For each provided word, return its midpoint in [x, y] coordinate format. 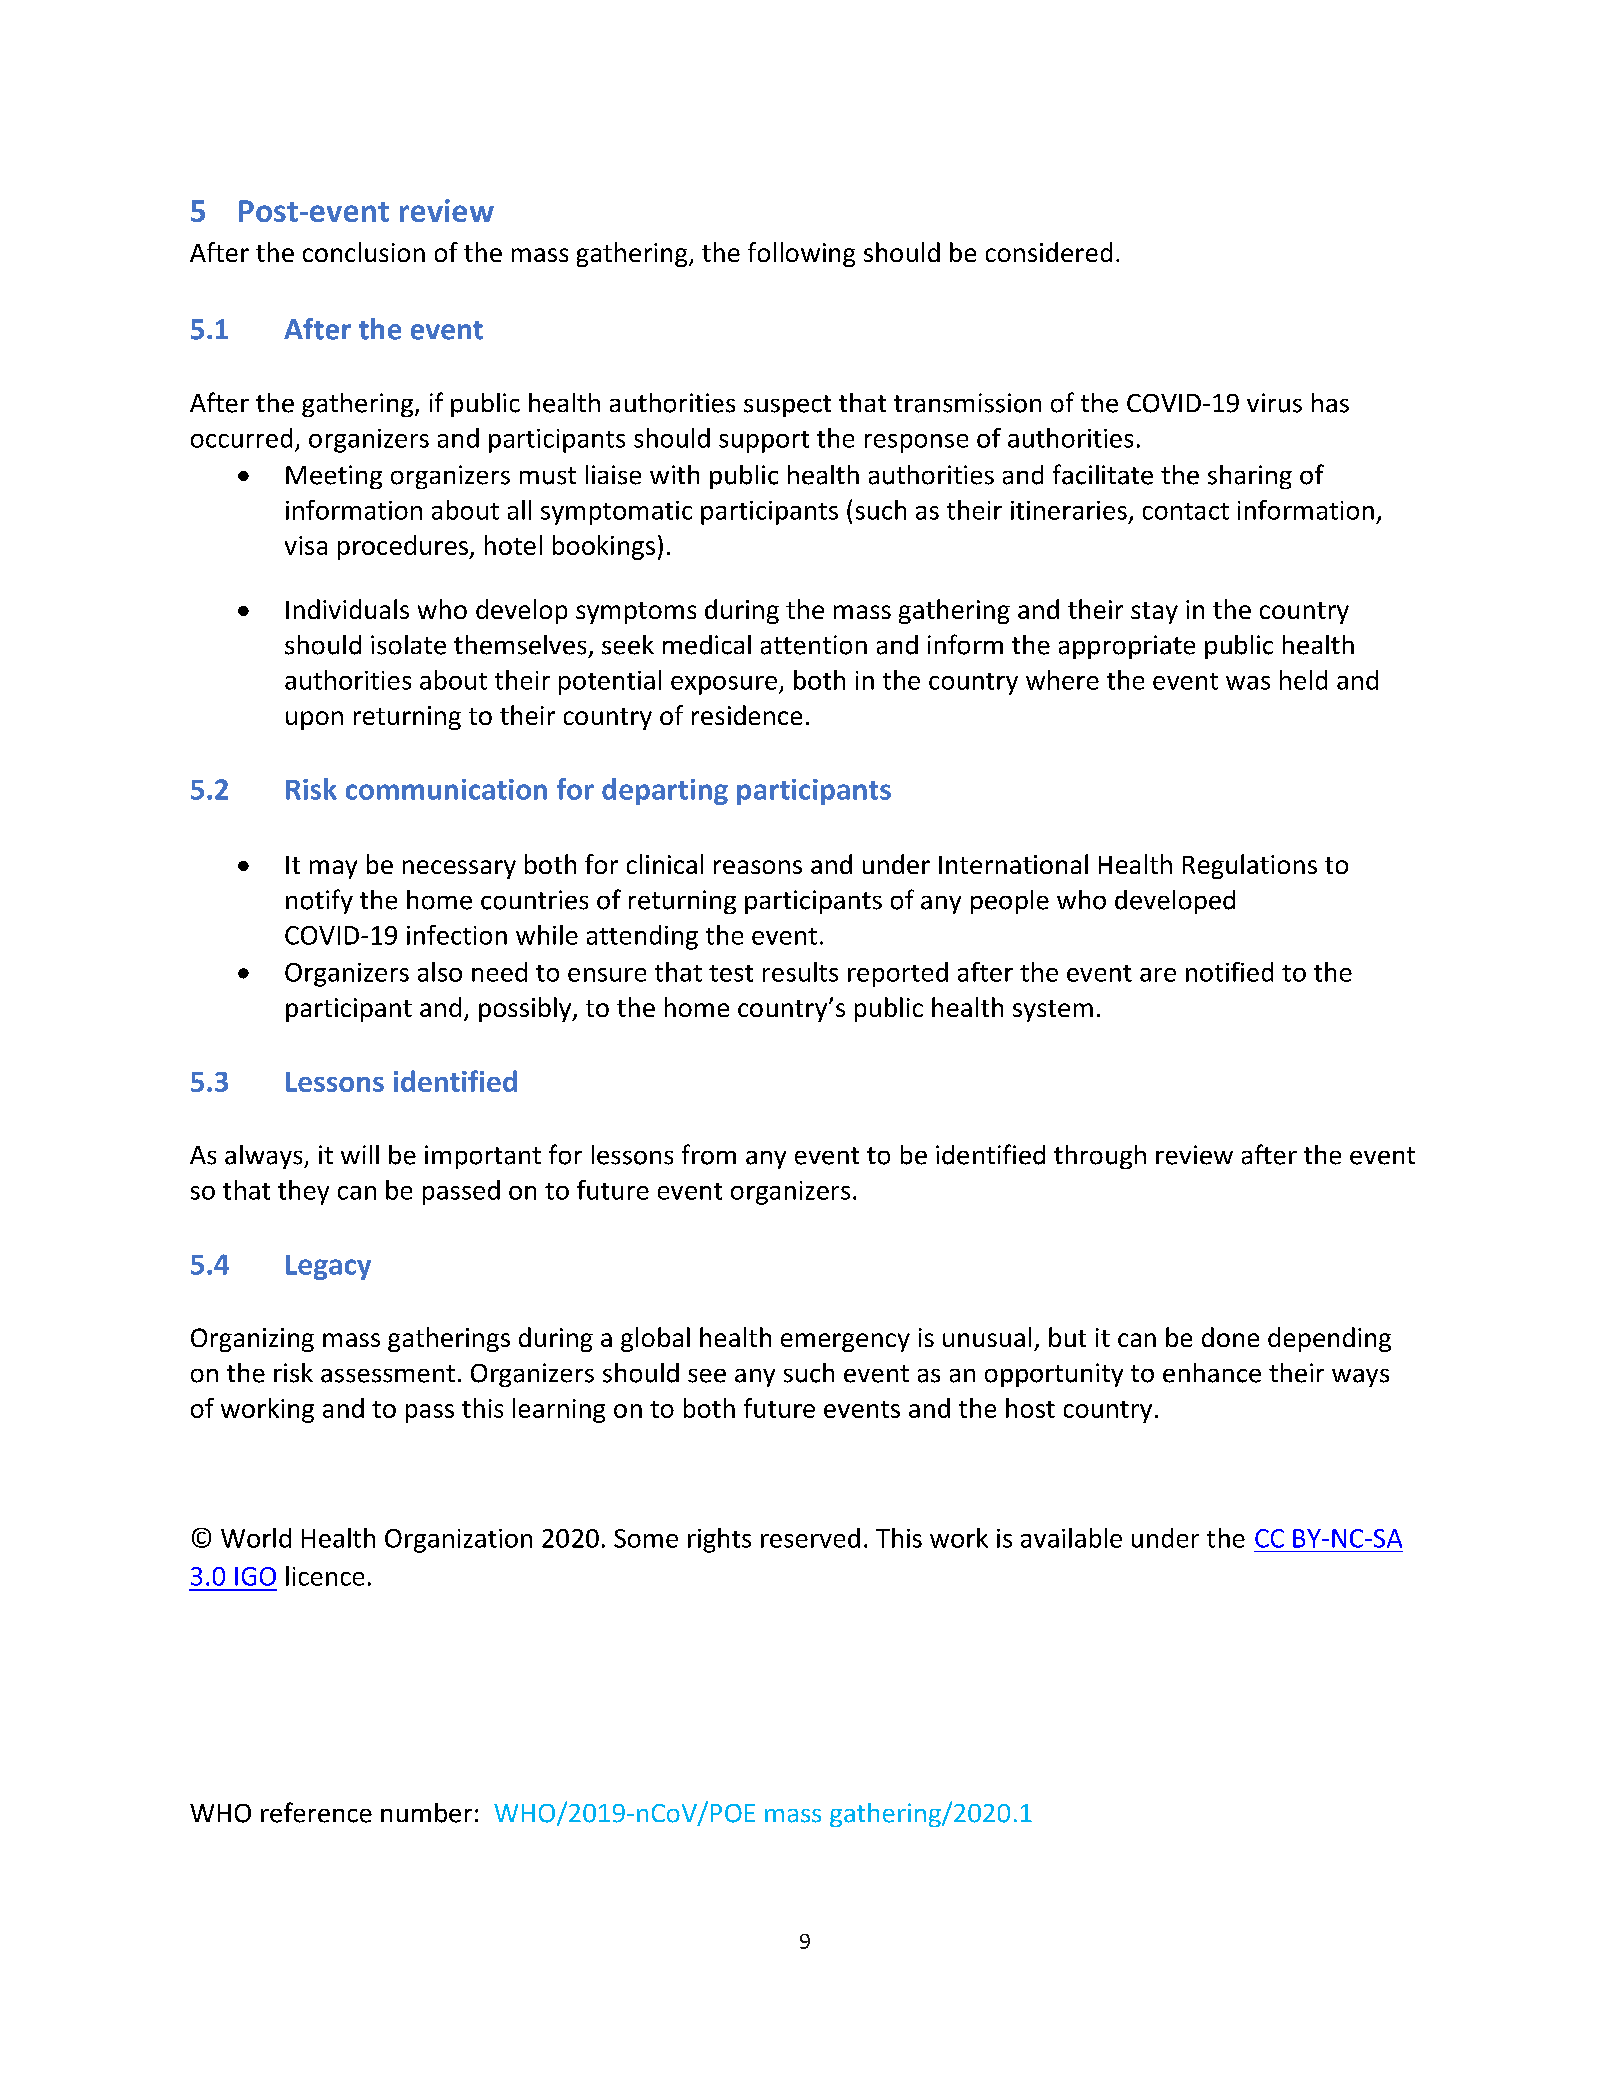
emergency [845, 1342]
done [1230, 1337]
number [426, 1813]
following [801, 254]
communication [446, 789]
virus [1274, 403]
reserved [810, 1538]
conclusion [364, 252]
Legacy [328, 1267]
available [1071, 1538]
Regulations [1250, 866]
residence [747, 715]
